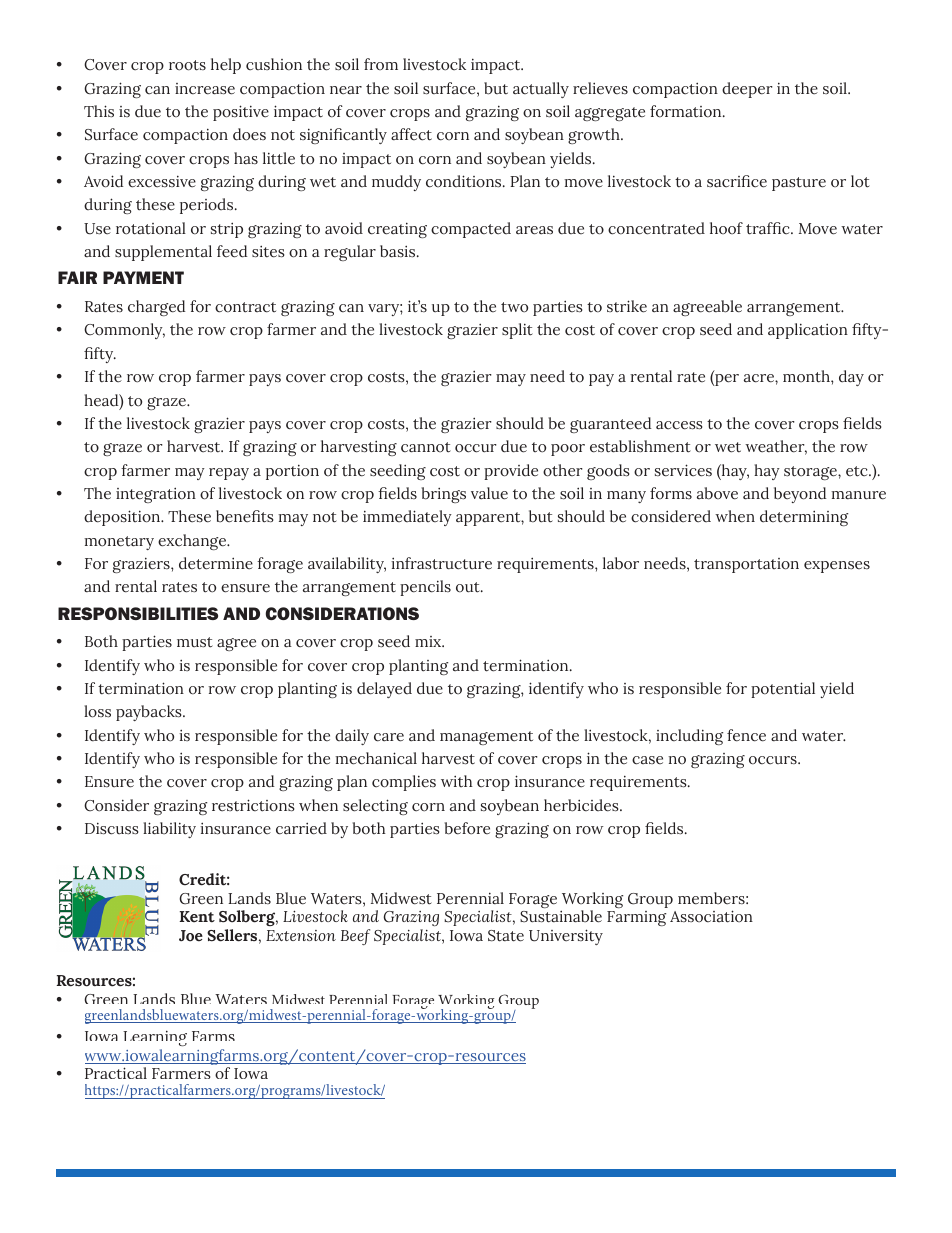 This screenshot has height=1233, width=952. What do you see at coordinates (150, 713) in the screenshot?
I see `paybacks` at bounding box center [150, 713].
